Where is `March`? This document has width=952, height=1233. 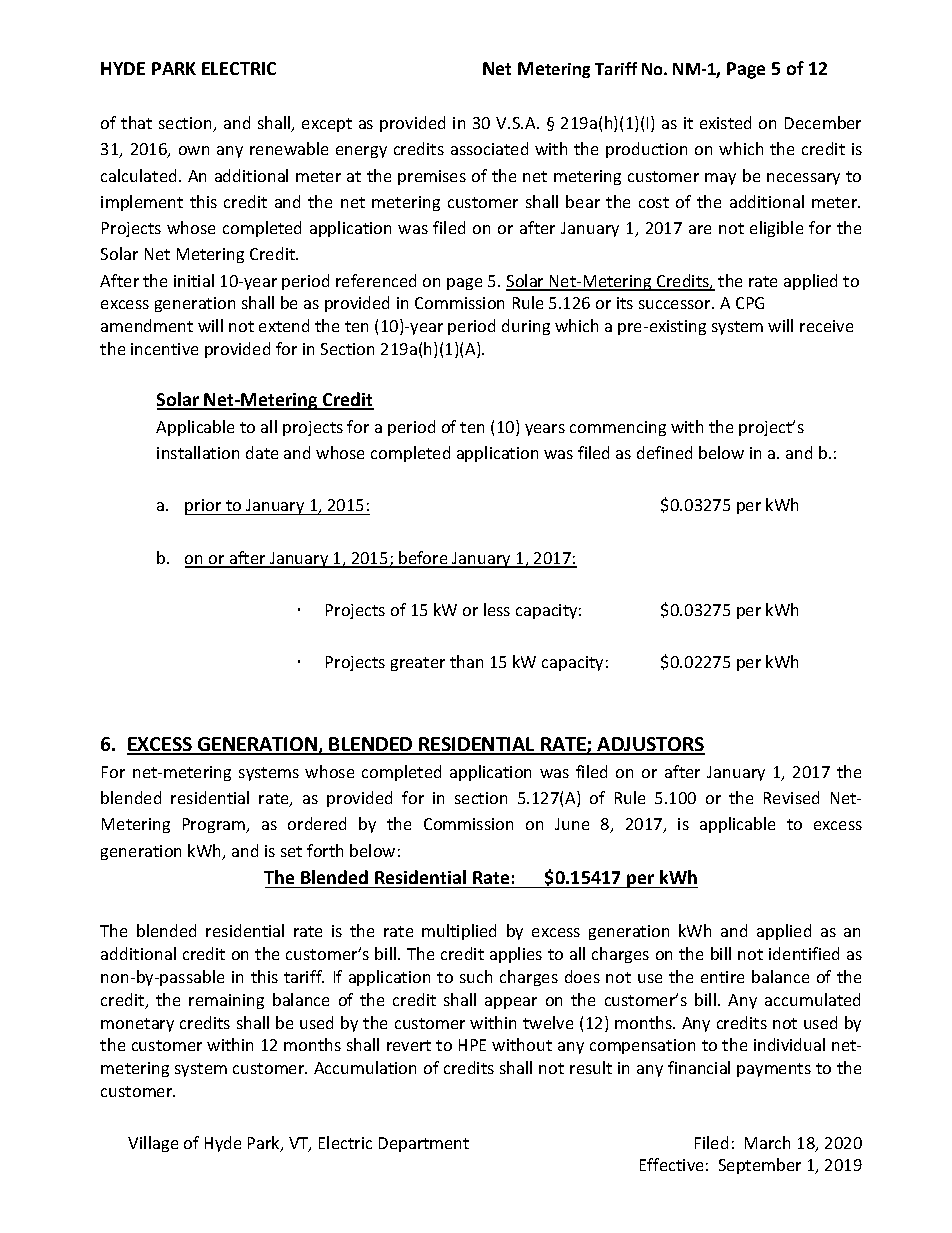 March is located at coordinates (767, 1142).
